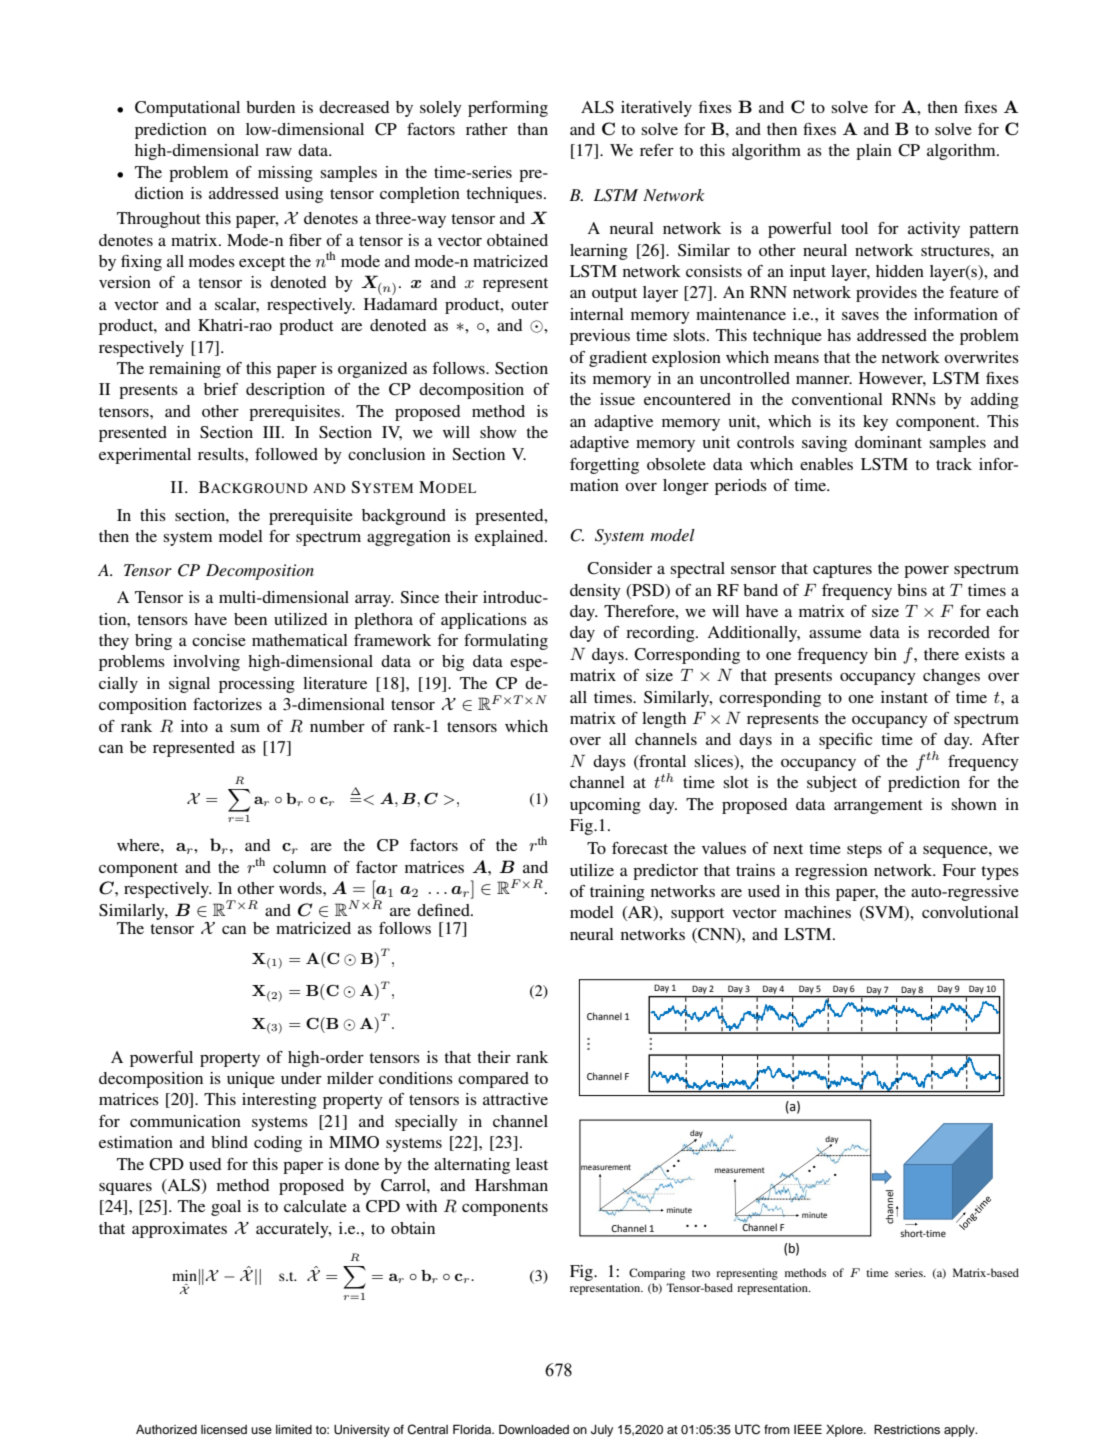 This document has height=1447, width=1118. What do you see at coordinates (595, 592) in the document?
I see `density` at bounding box center [595, 592].
